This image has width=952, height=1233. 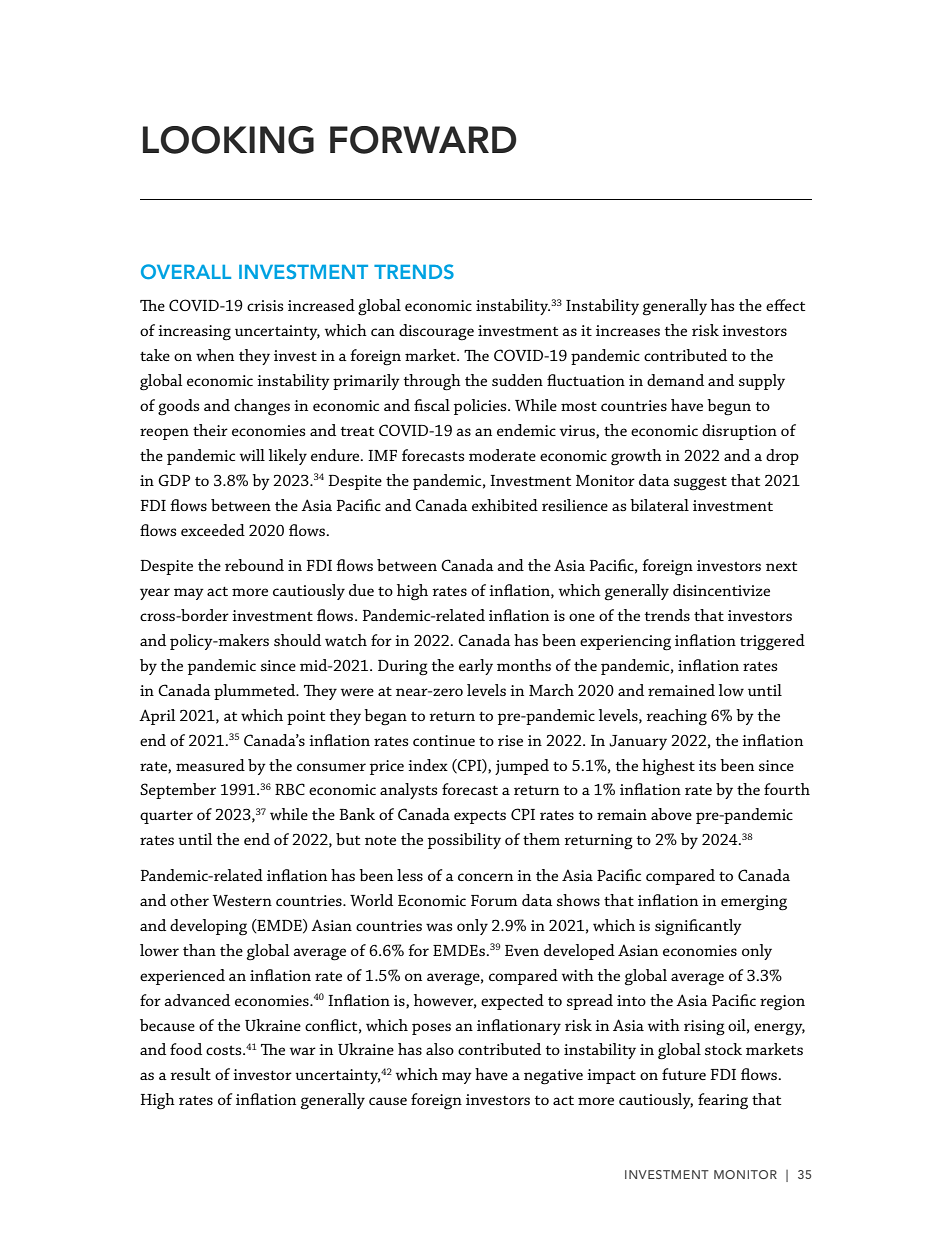 What do you see at coordinates (684, 1074) in the image?
I see `future` at bounding box center [684, 1074].
